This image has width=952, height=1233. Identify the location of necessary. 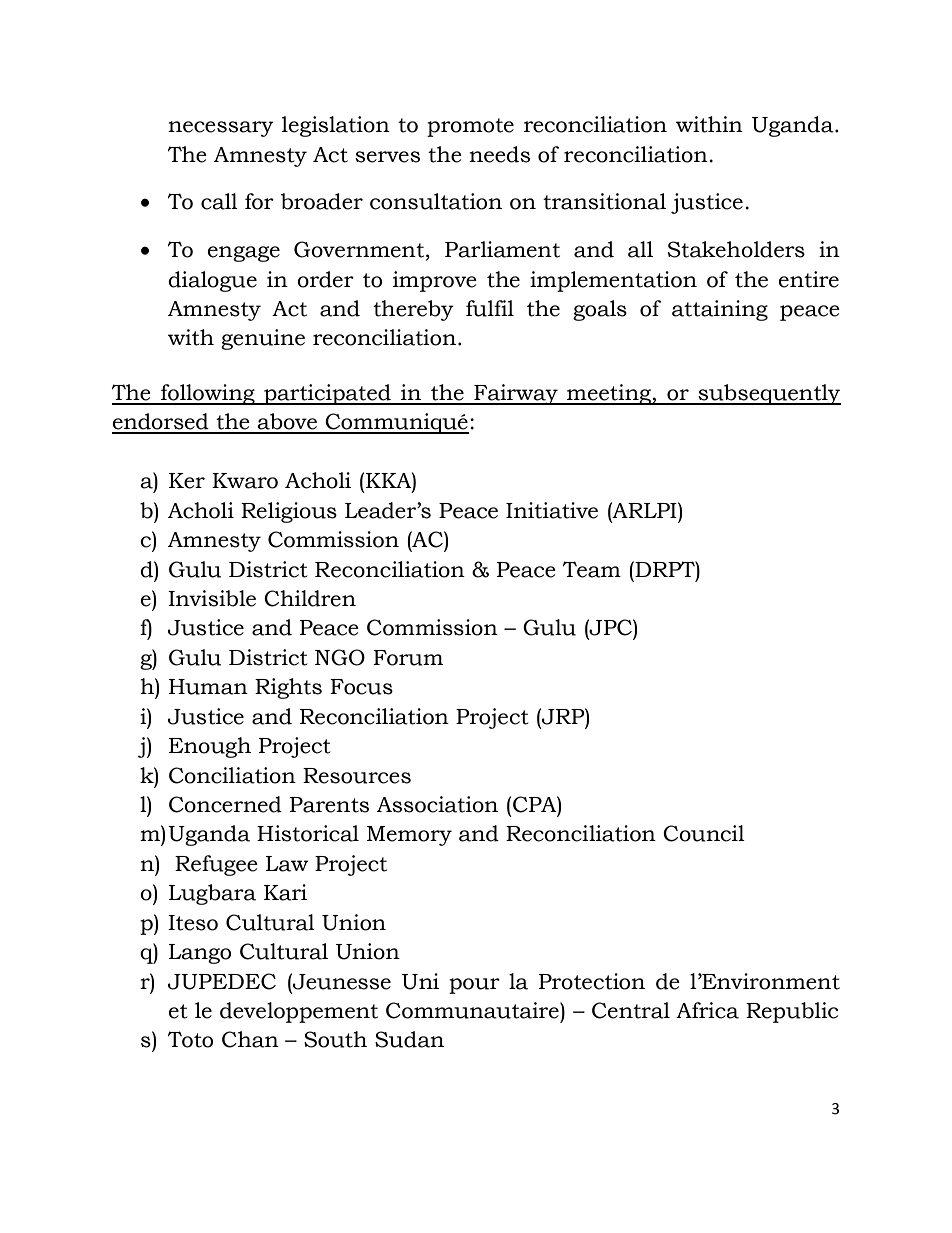
(221, 129).
